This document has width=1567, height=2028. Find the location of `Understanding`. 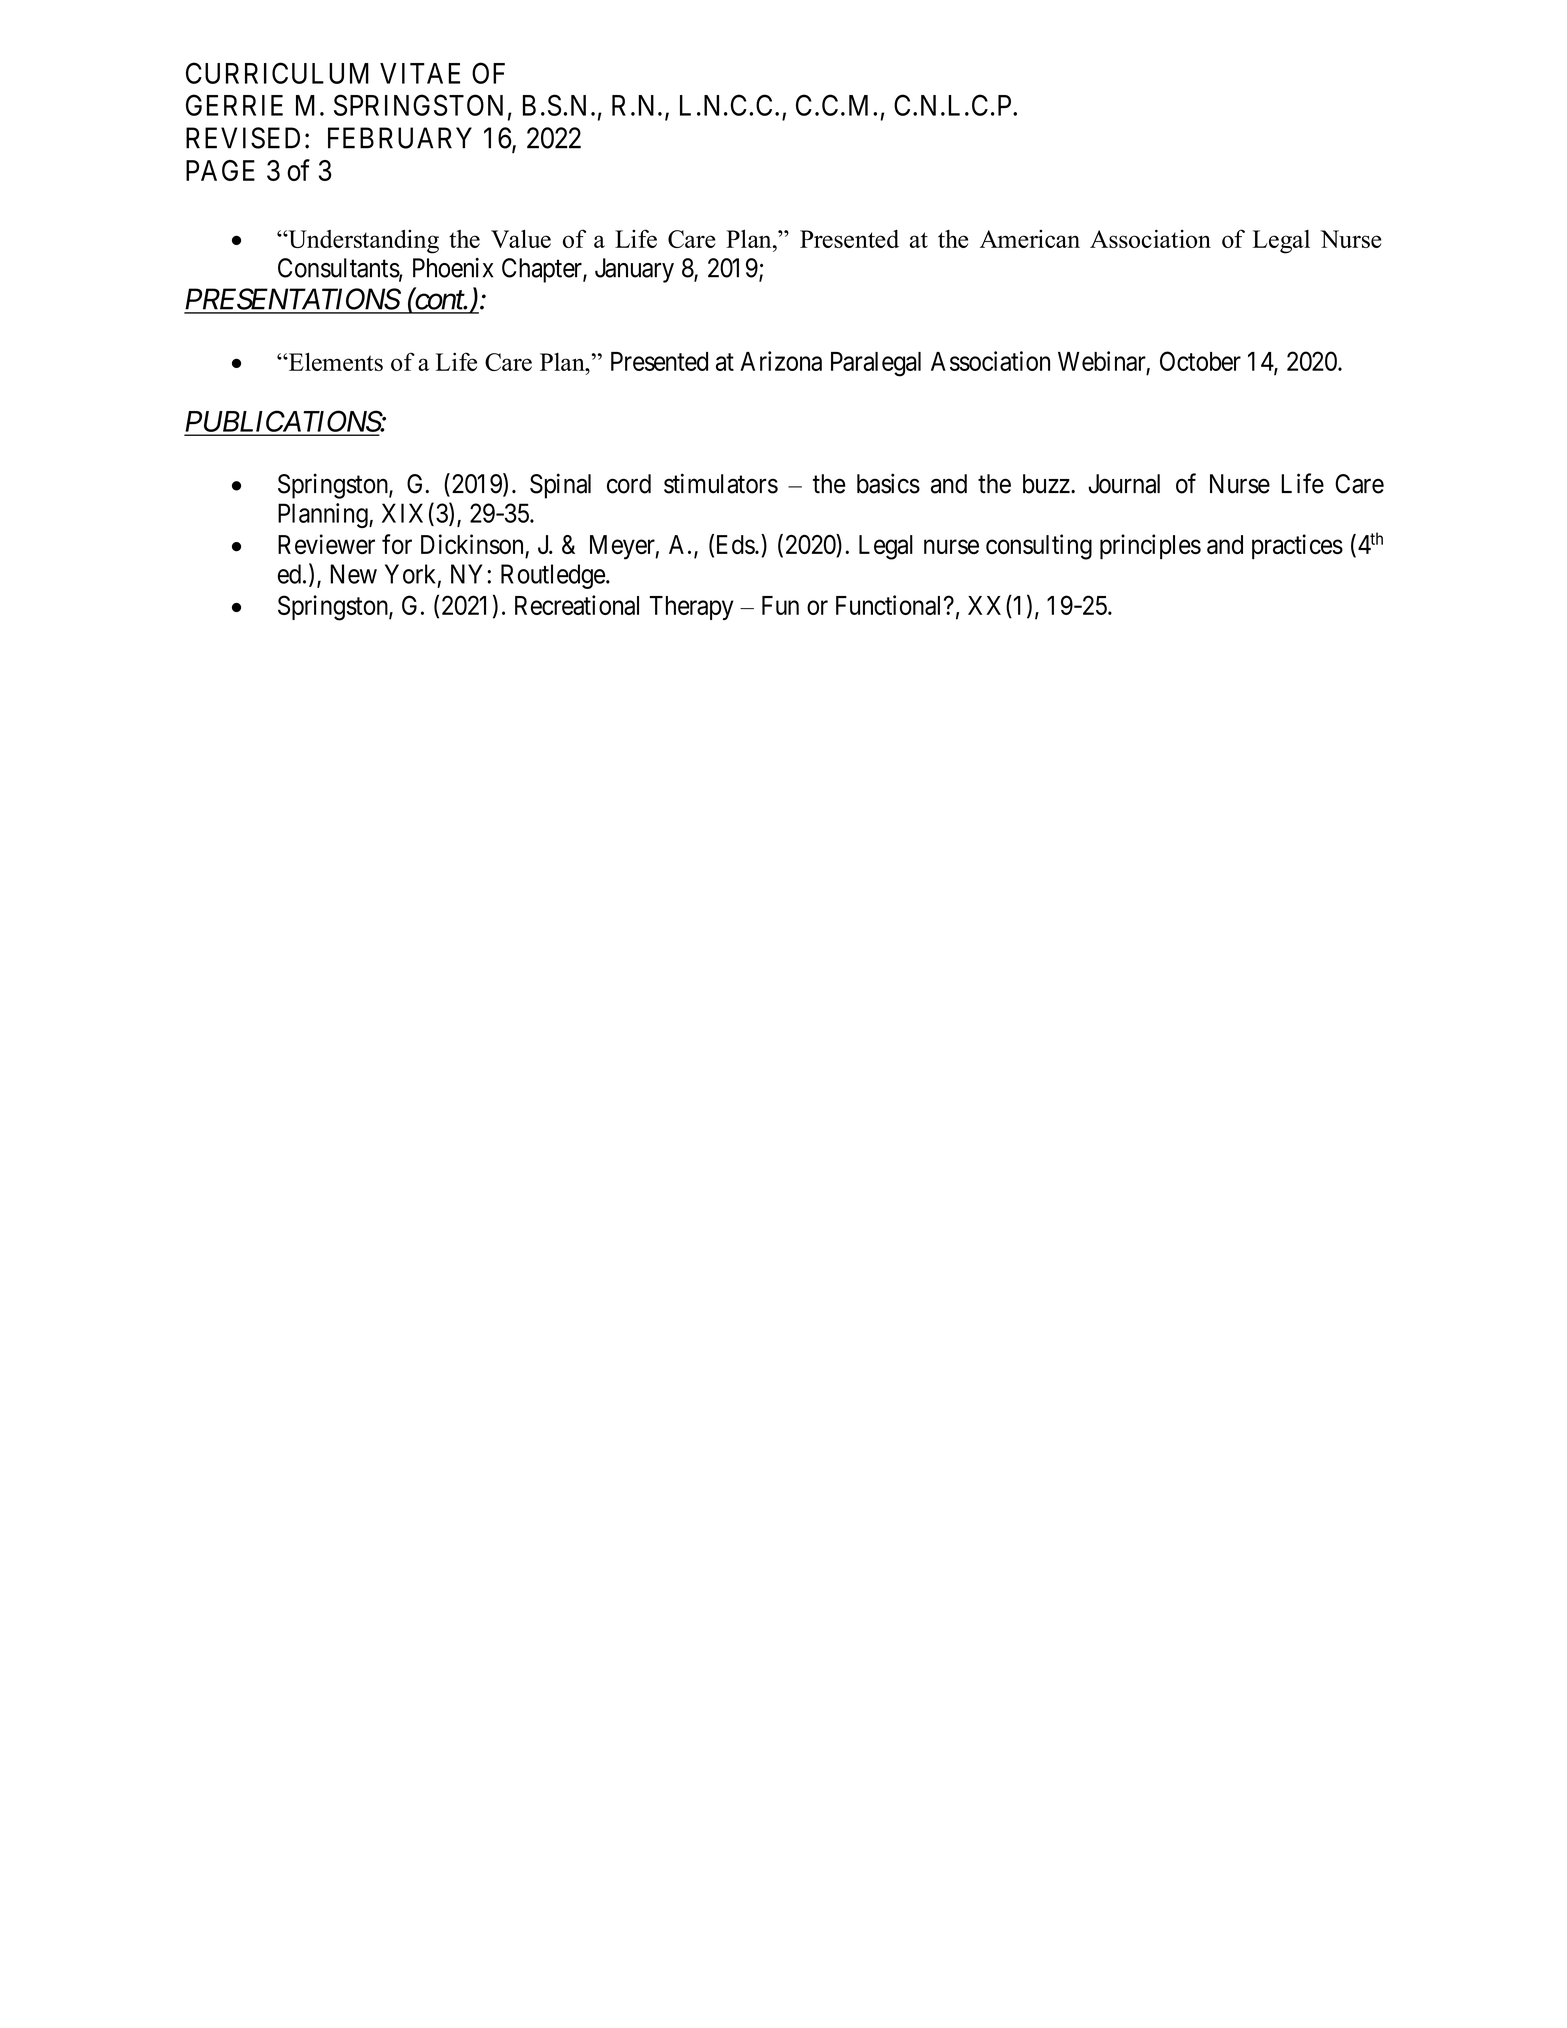

Understanding is located at coordinates (362, 241).
